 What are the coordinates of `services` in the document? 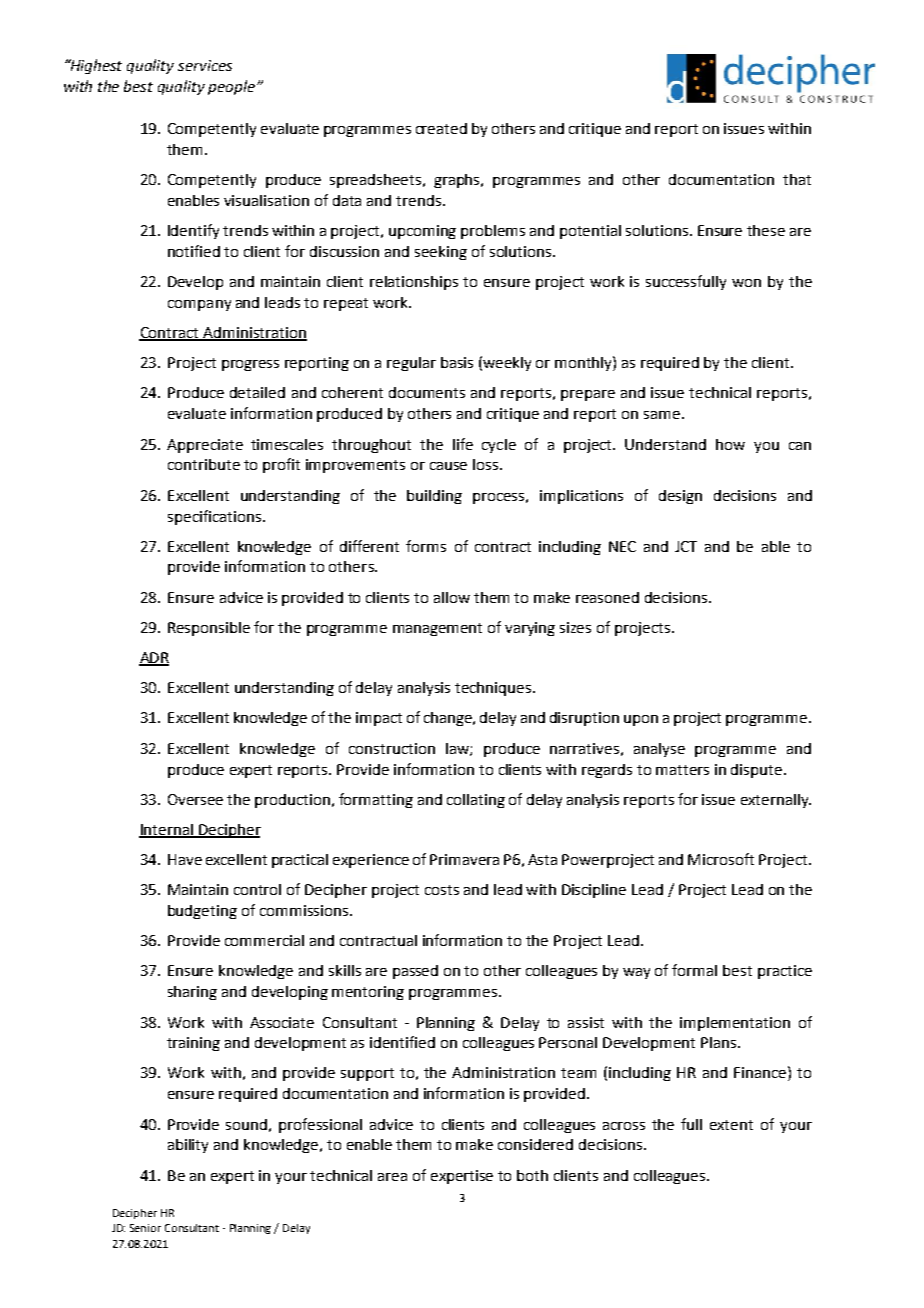 It's located at (205, 65).
